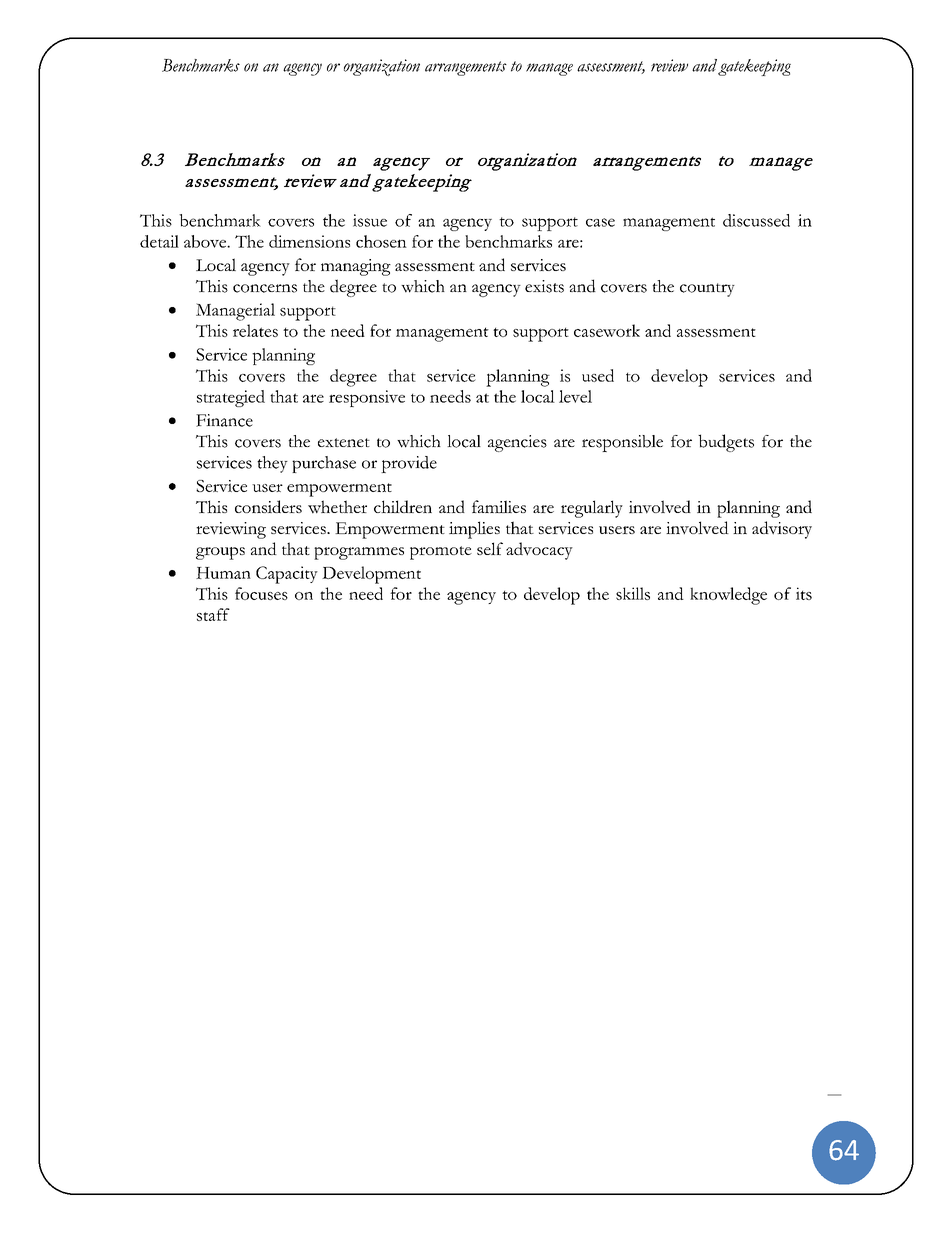 This document has width=952, height=1233. Describe the element at coordinates (224, 420) in the document. I see `Finance` at that location.
